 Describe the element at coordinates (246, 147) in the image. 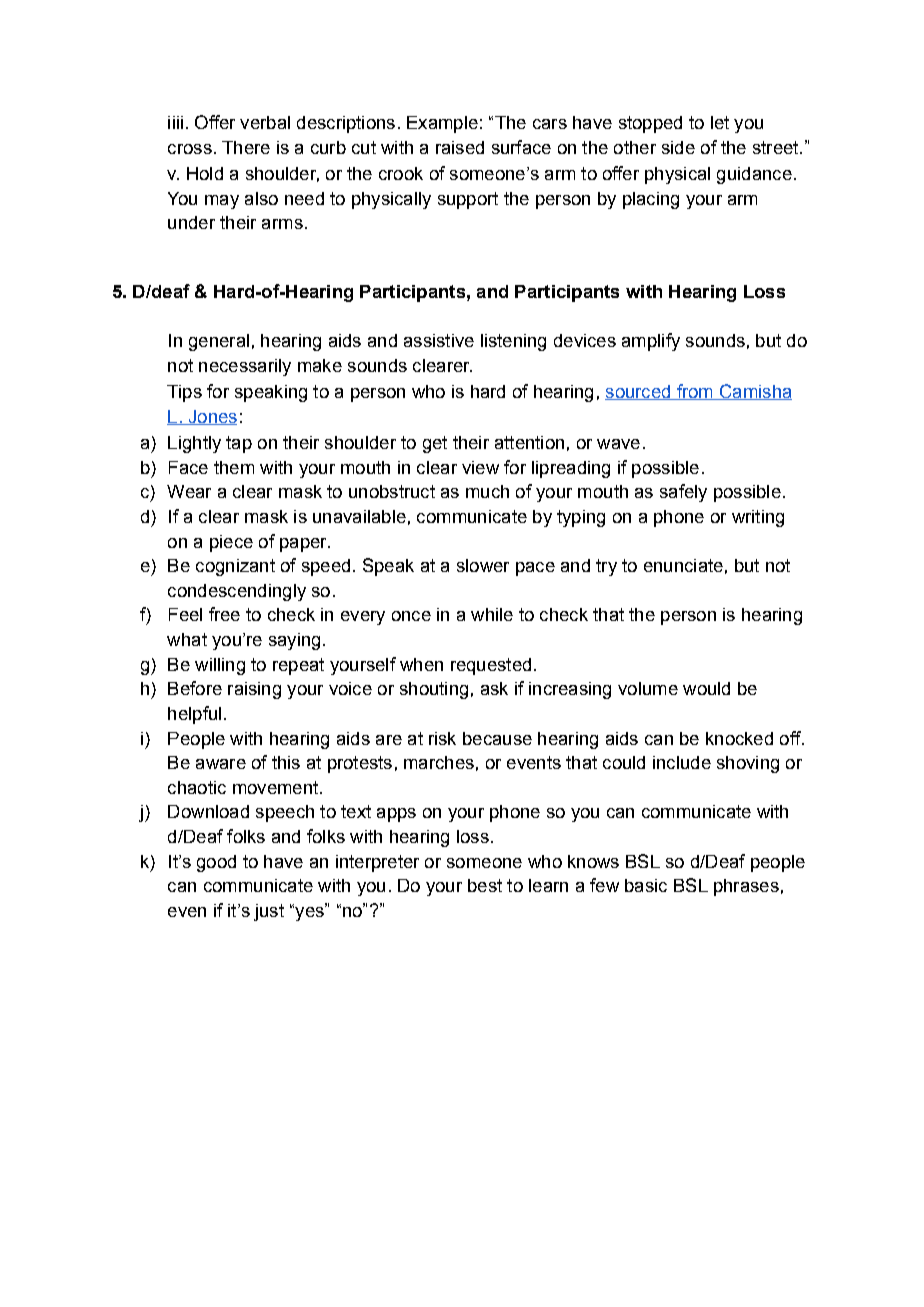

I see `There` at that location.
